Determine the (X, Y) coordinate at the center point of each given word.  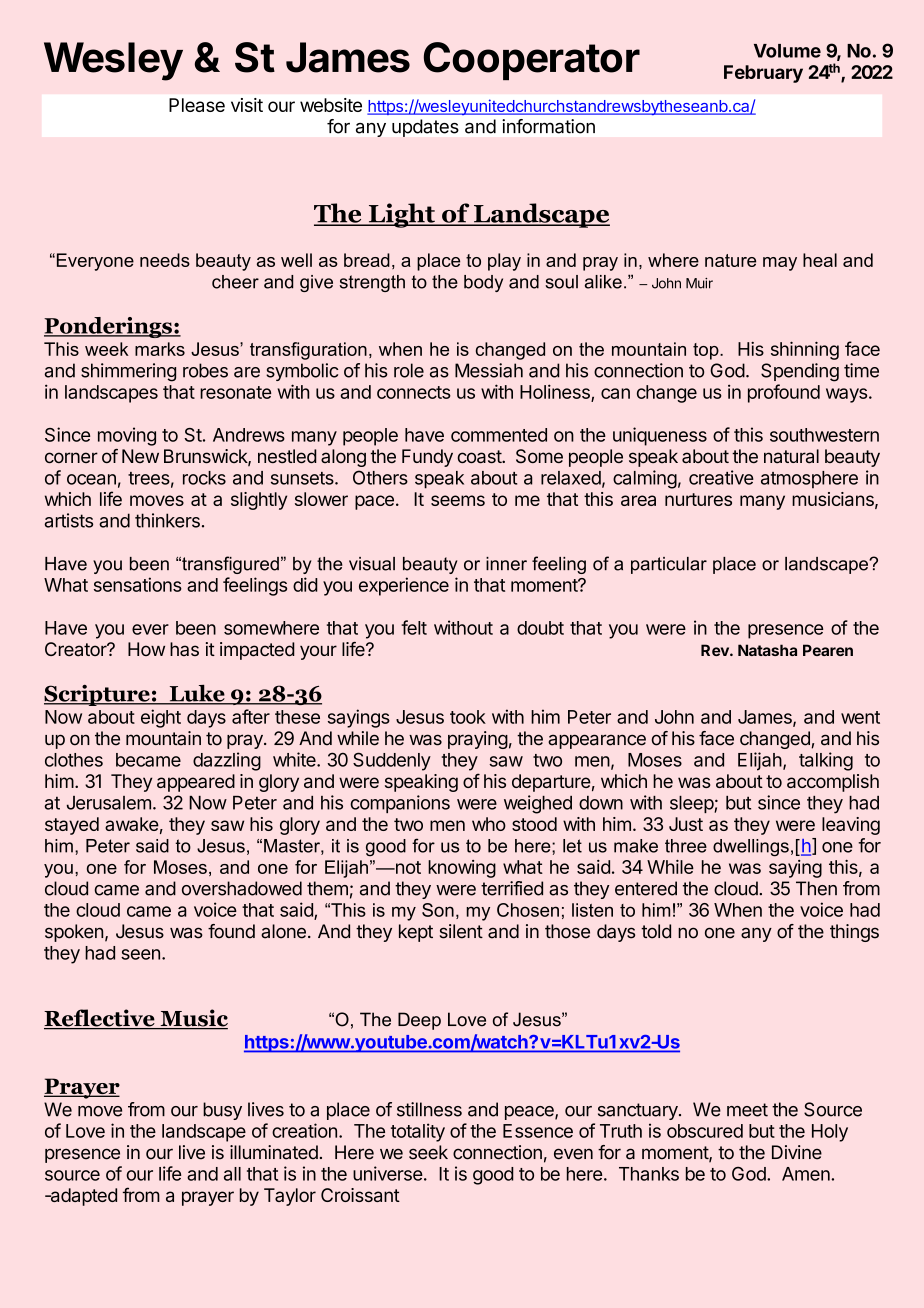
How (146, 649)
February (763, 74)
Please (197, 105)
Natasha (767, 650)
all (232, 1174)
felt (414, 627)
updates (425, 128)
